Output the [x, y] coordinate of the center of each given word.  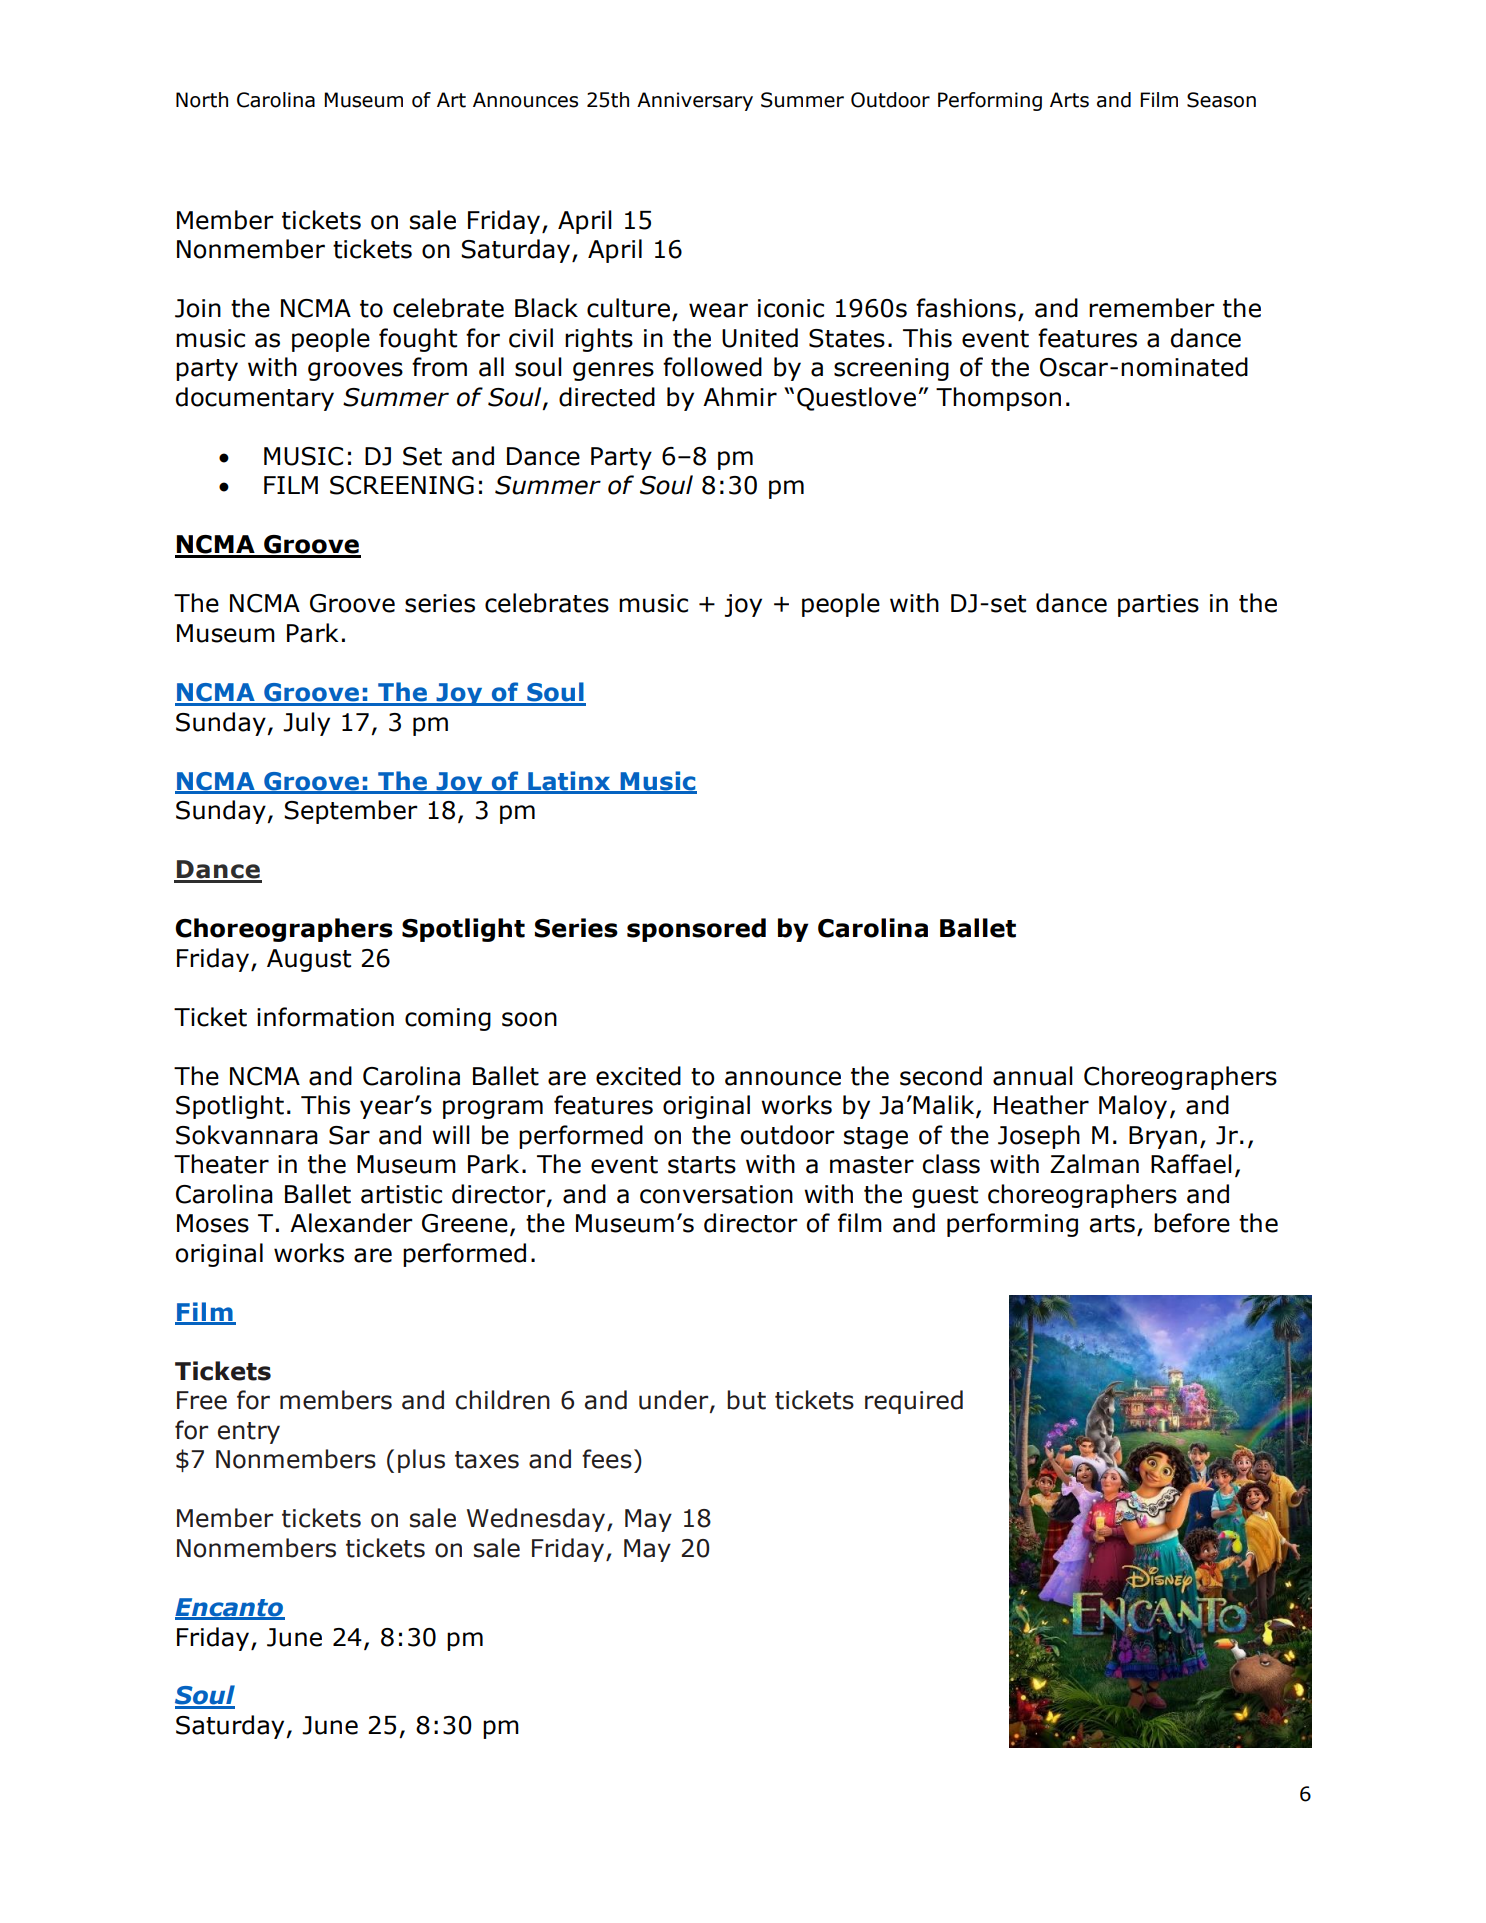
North [202, 100]
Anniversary [695, 101]
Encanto [230, 1608]
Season [1221, 100]
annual [1033, 1076]
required [914, 1402]
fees [607, 1459]
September [351, 812]
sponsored [696, 930]
